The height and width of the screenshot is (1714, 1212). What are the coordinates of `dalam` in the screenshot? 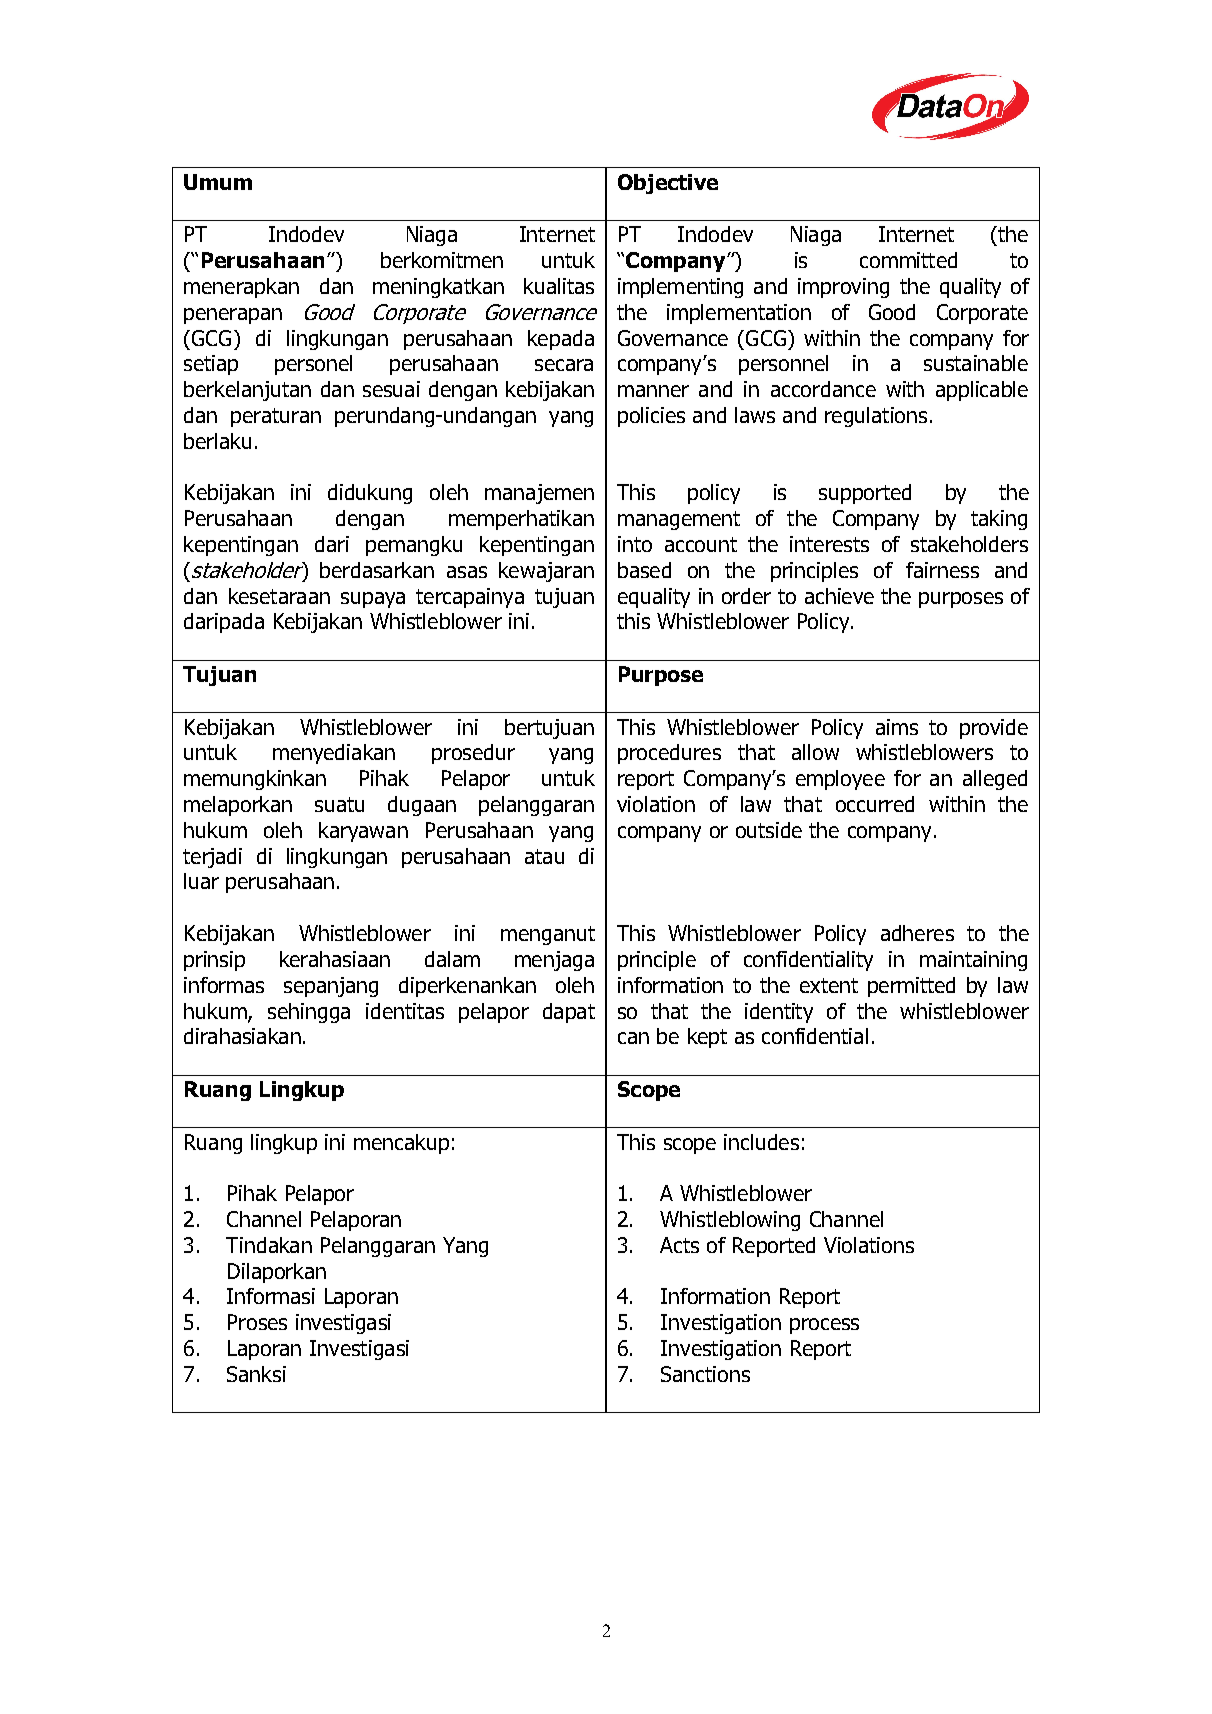 It's located at (452, 959).
